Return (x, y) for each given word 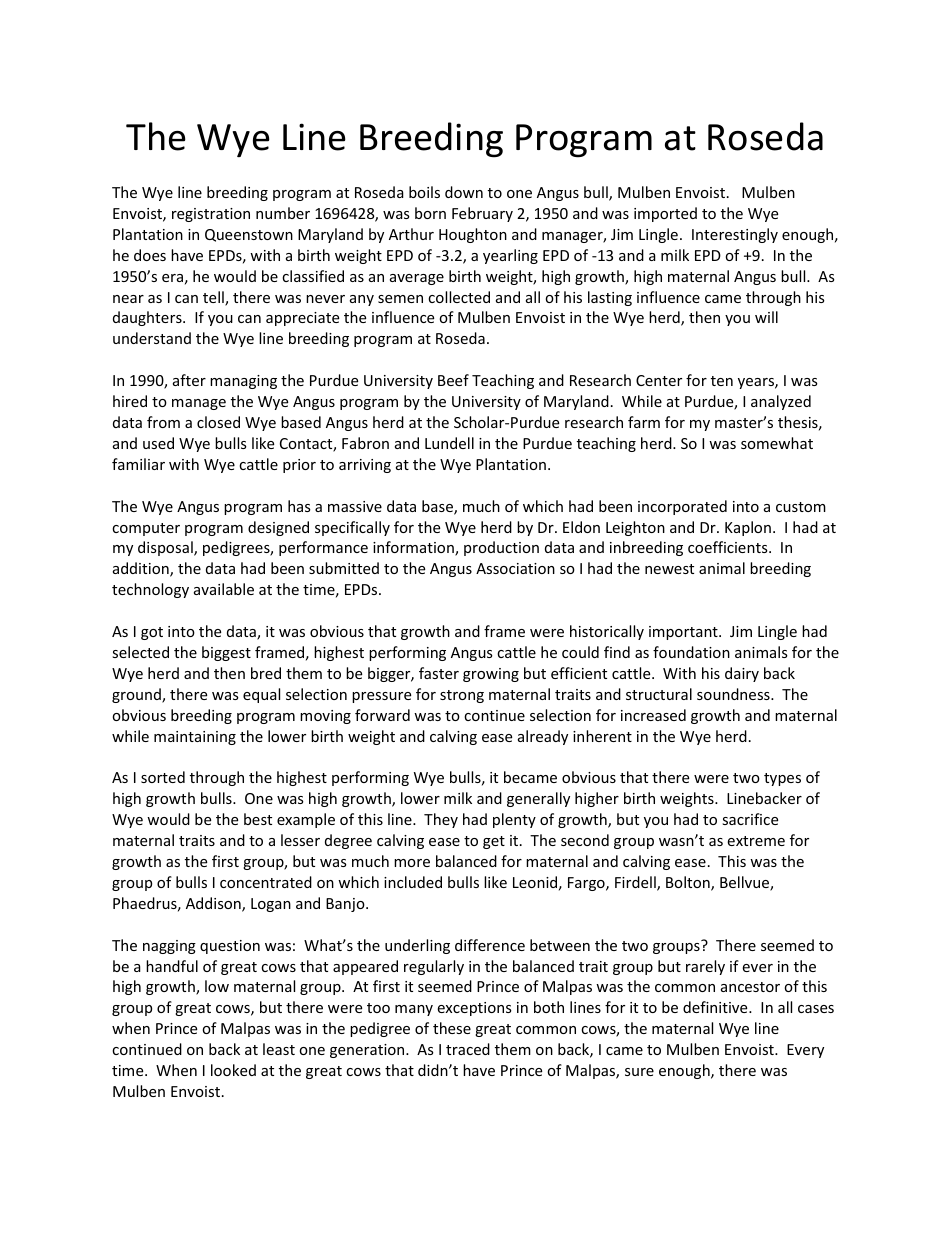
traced (468, 1049)
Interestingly (735, 235)
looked (233, 1070)
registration (211, 215)
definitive (716, 1007)
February (482, 214)
